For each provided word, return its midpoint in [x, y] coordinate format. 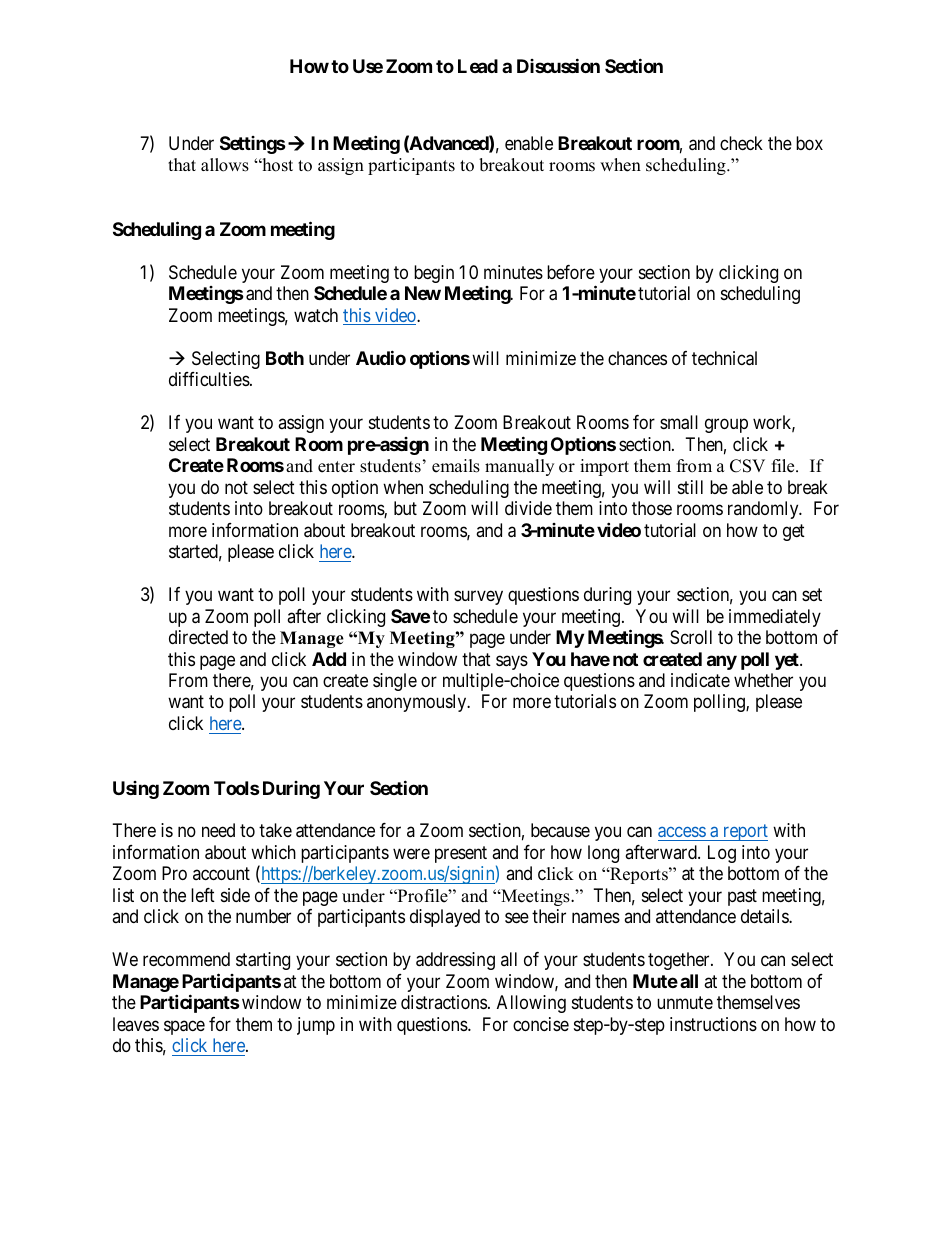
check [741, 143]
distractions [444, 1002]
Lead [478, 66]
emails [456, 466]
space [184, 1027]
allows [225, 165]
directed [198, 637]
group [726, 426]
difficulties [209, 379]
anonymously [418, 703]
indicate [700, 680]
